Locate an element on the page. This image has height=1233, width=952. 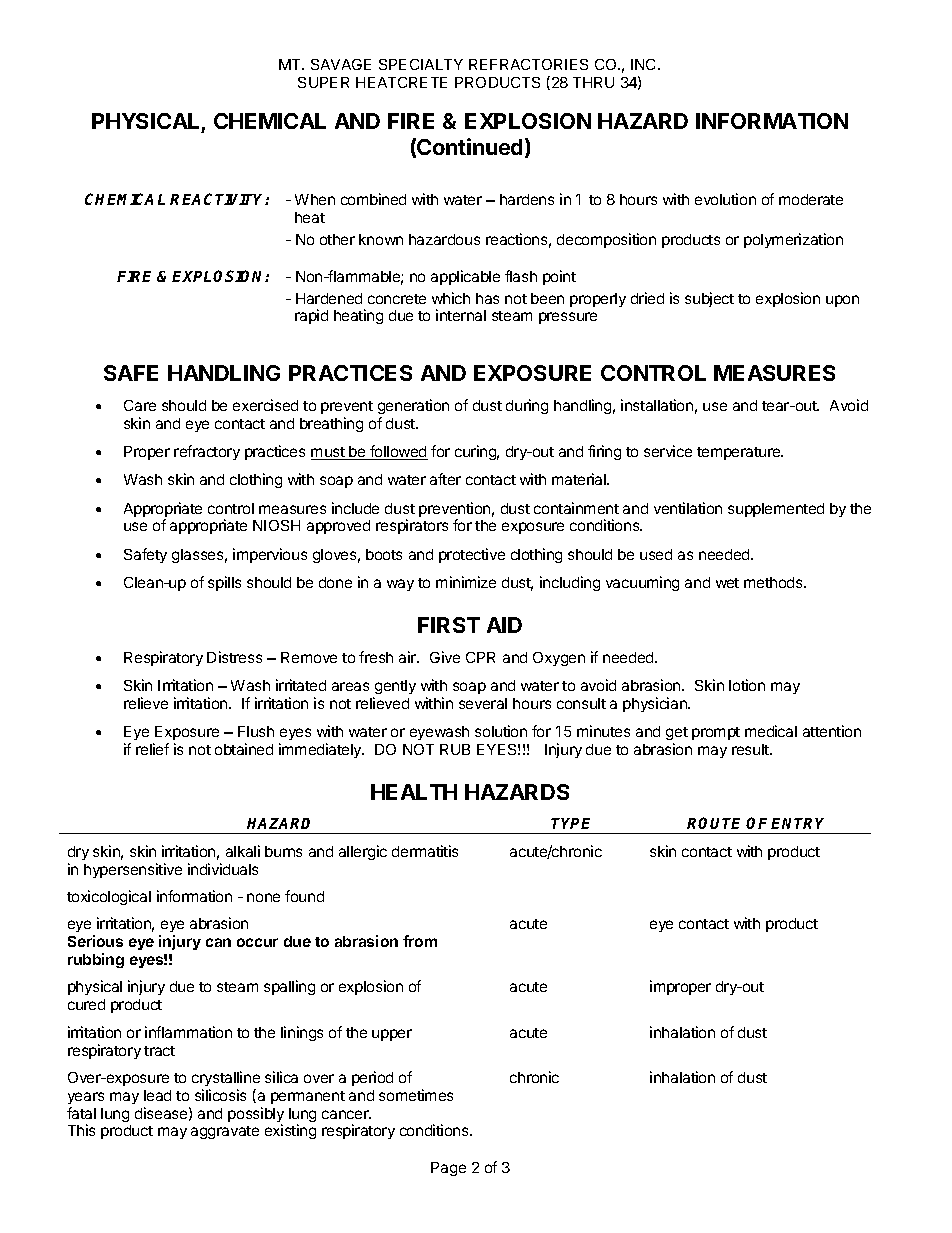
evolution is located at coordinates (725, 199).
